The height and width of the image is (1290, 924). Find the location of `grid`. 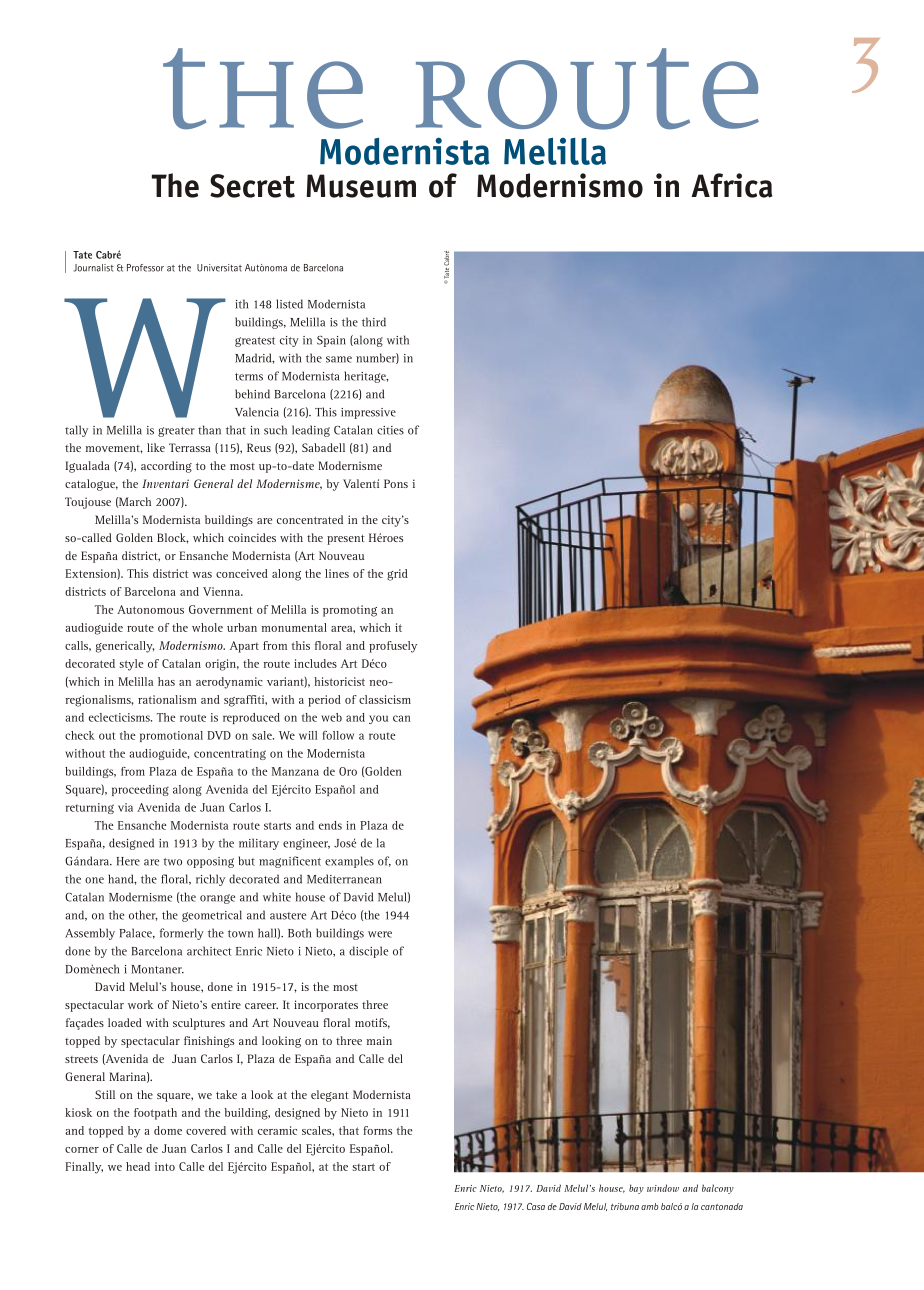

grid is located at coordinates (397, 575).
